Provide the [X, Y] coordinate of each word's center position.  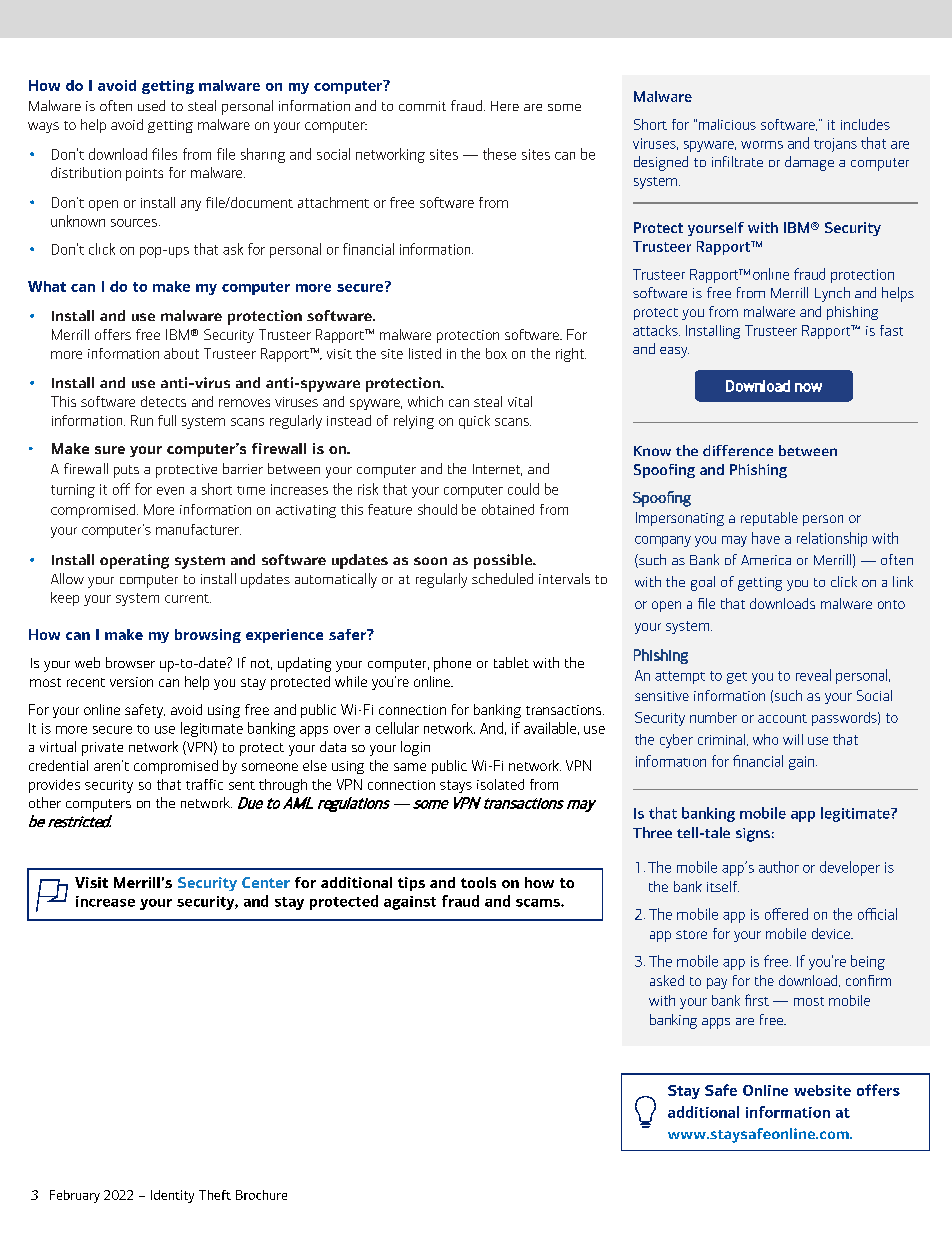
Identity [172, 1196]
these [499, 154]
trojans [835, 145]
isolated [500, 784]
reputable [769, 519]
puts [126, 471]
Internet [497, 470]
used [151, 105]
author [779, 867]
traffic [204, 784]
